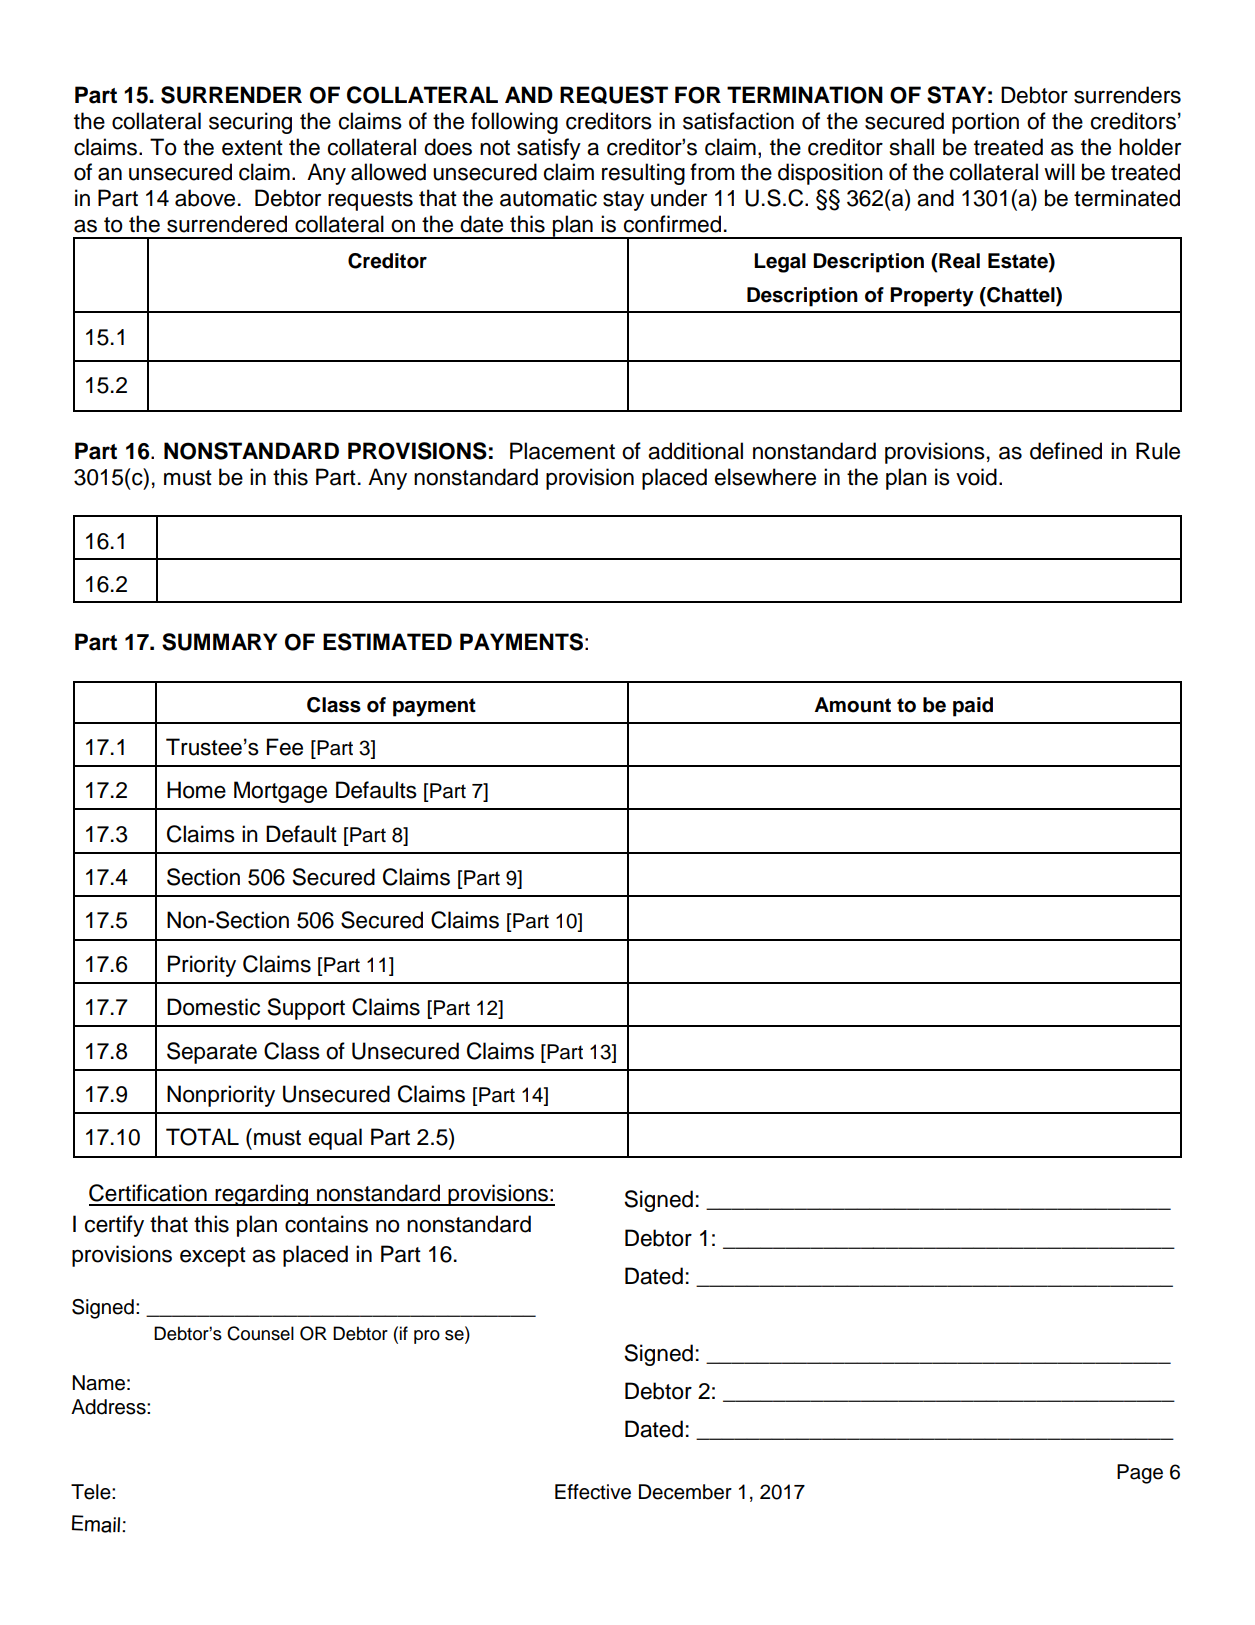 This image has width=1255, height=1625. Describe the element at coordinates (196, 790) in the image. I see `Home` at that location.
